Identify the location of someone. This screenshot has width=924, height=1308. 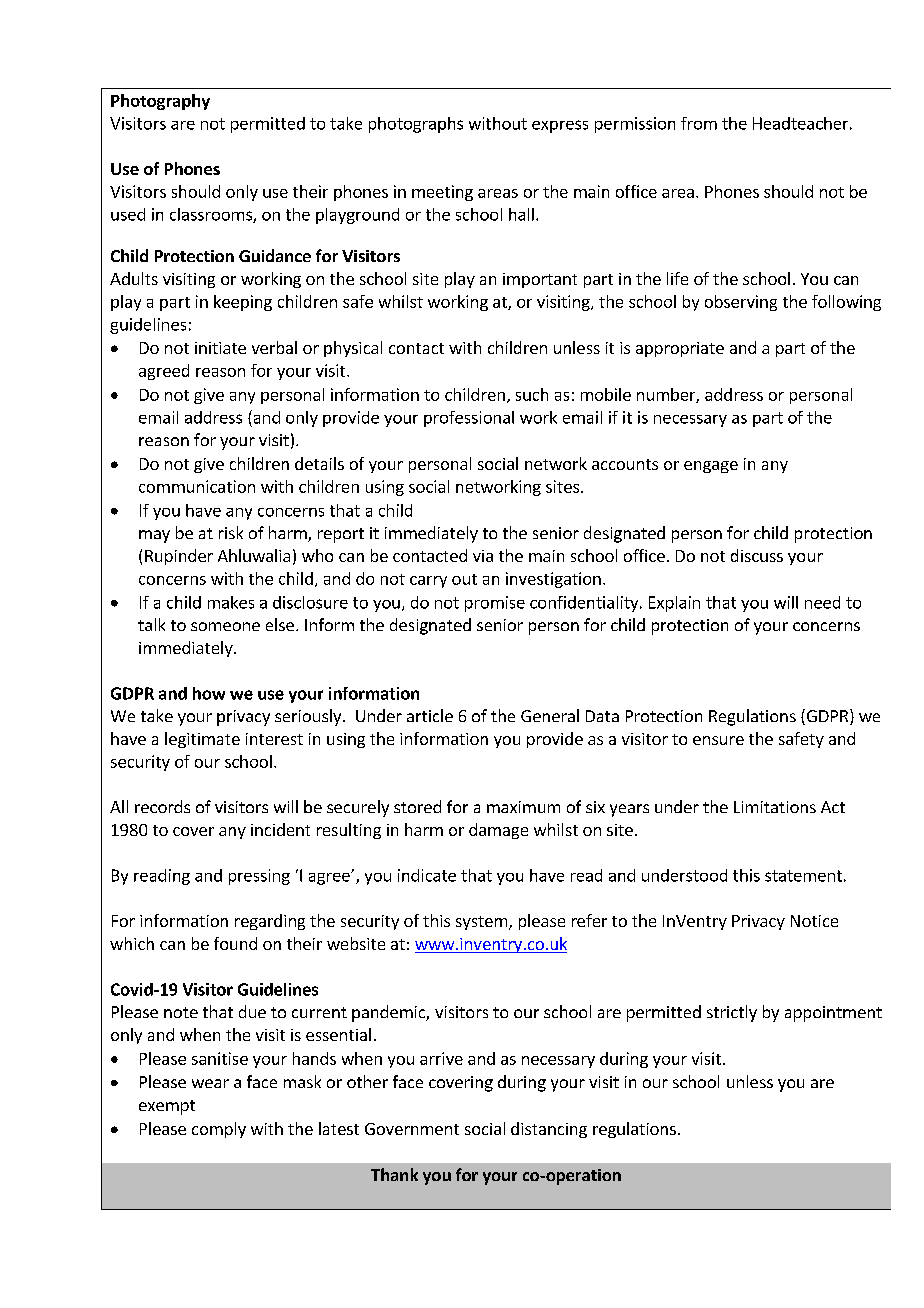
(225, 626).
